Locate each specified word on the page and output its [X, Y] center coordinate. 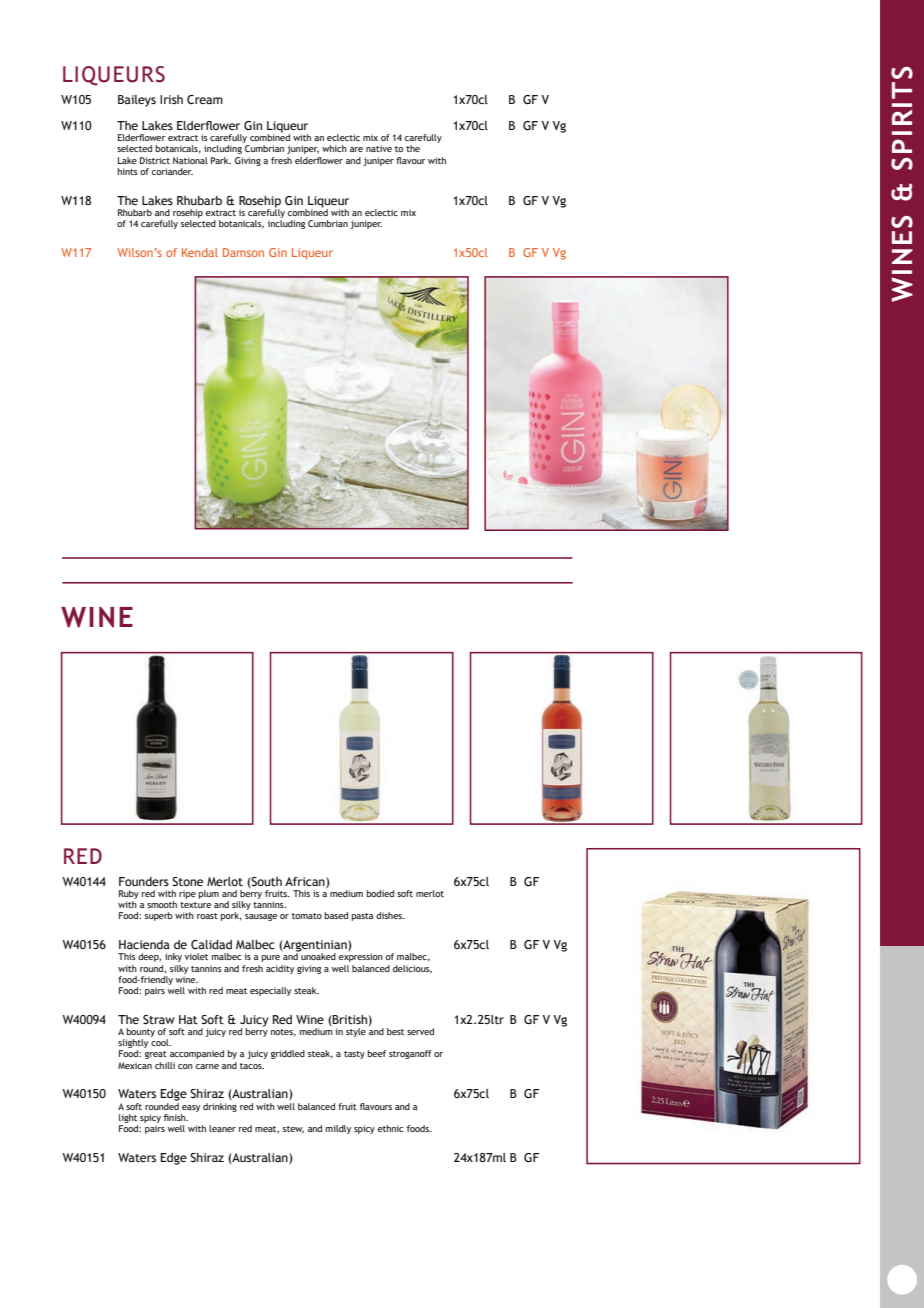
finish [176, 1117]
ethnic [391, 1128]
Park [221, 160]
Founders [144, 881]
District [155, 160]
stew [293, 1130]
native [379, 148]
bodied [380, 893]
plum [209, 894]
